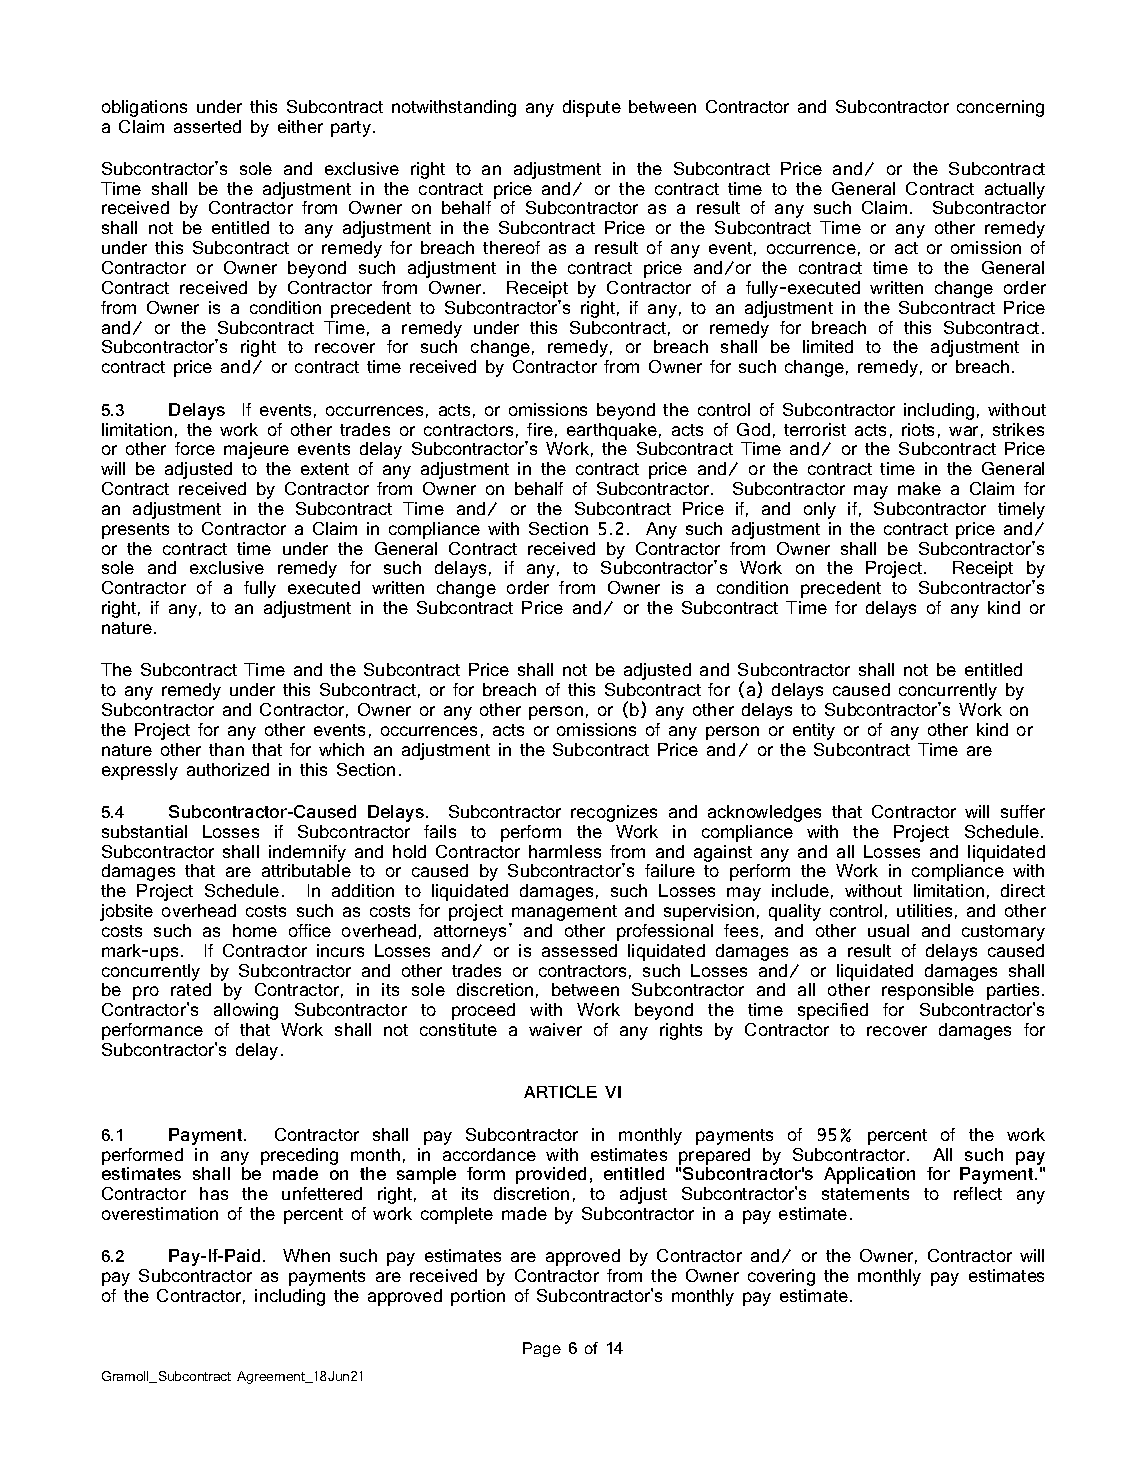 The width and height of the screenshot is (1147, 1484). Describe the element at coordinates (555, 1029) in the screenshot. I see `waiver` at that location.
